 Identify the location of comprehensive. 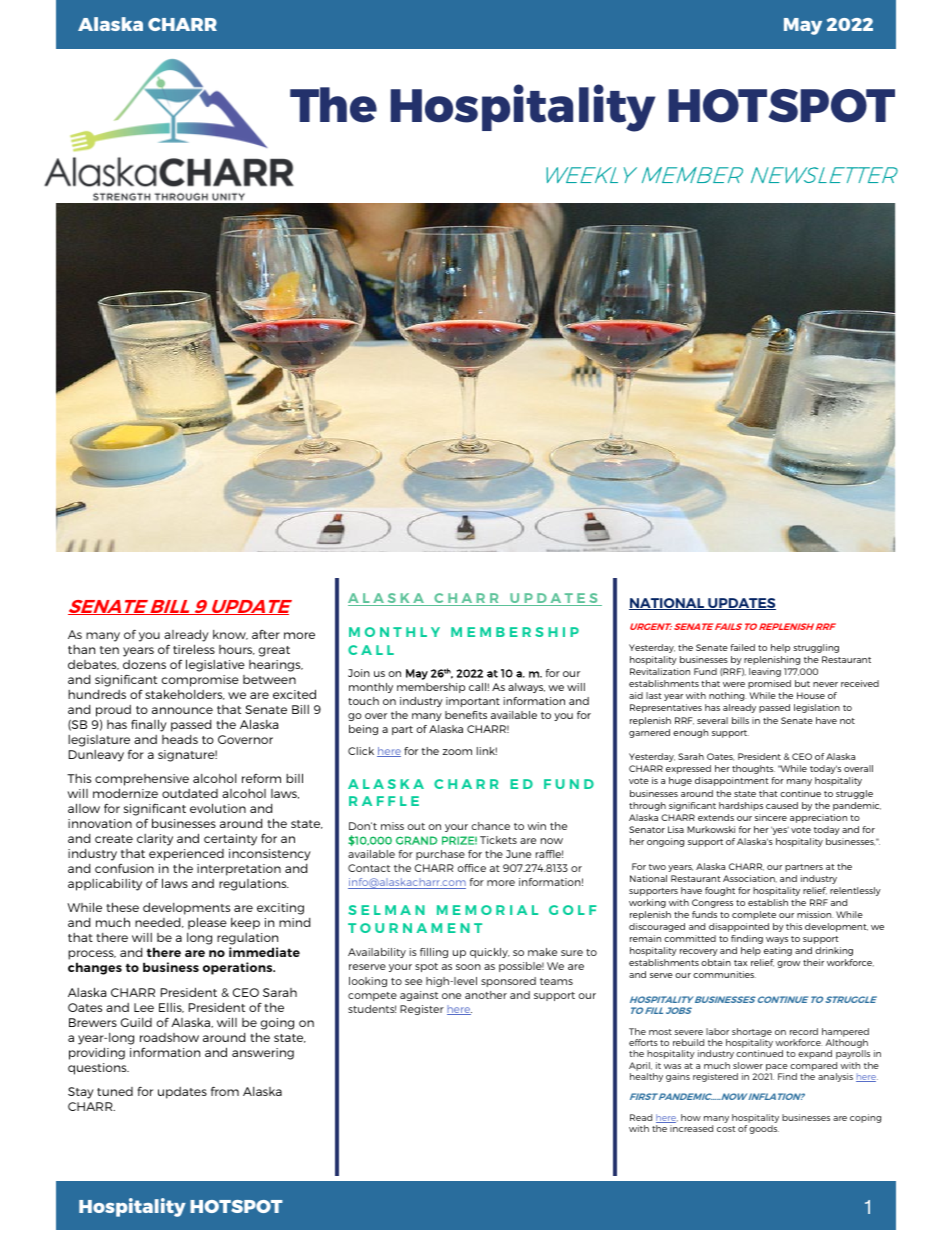
(142, 780).
